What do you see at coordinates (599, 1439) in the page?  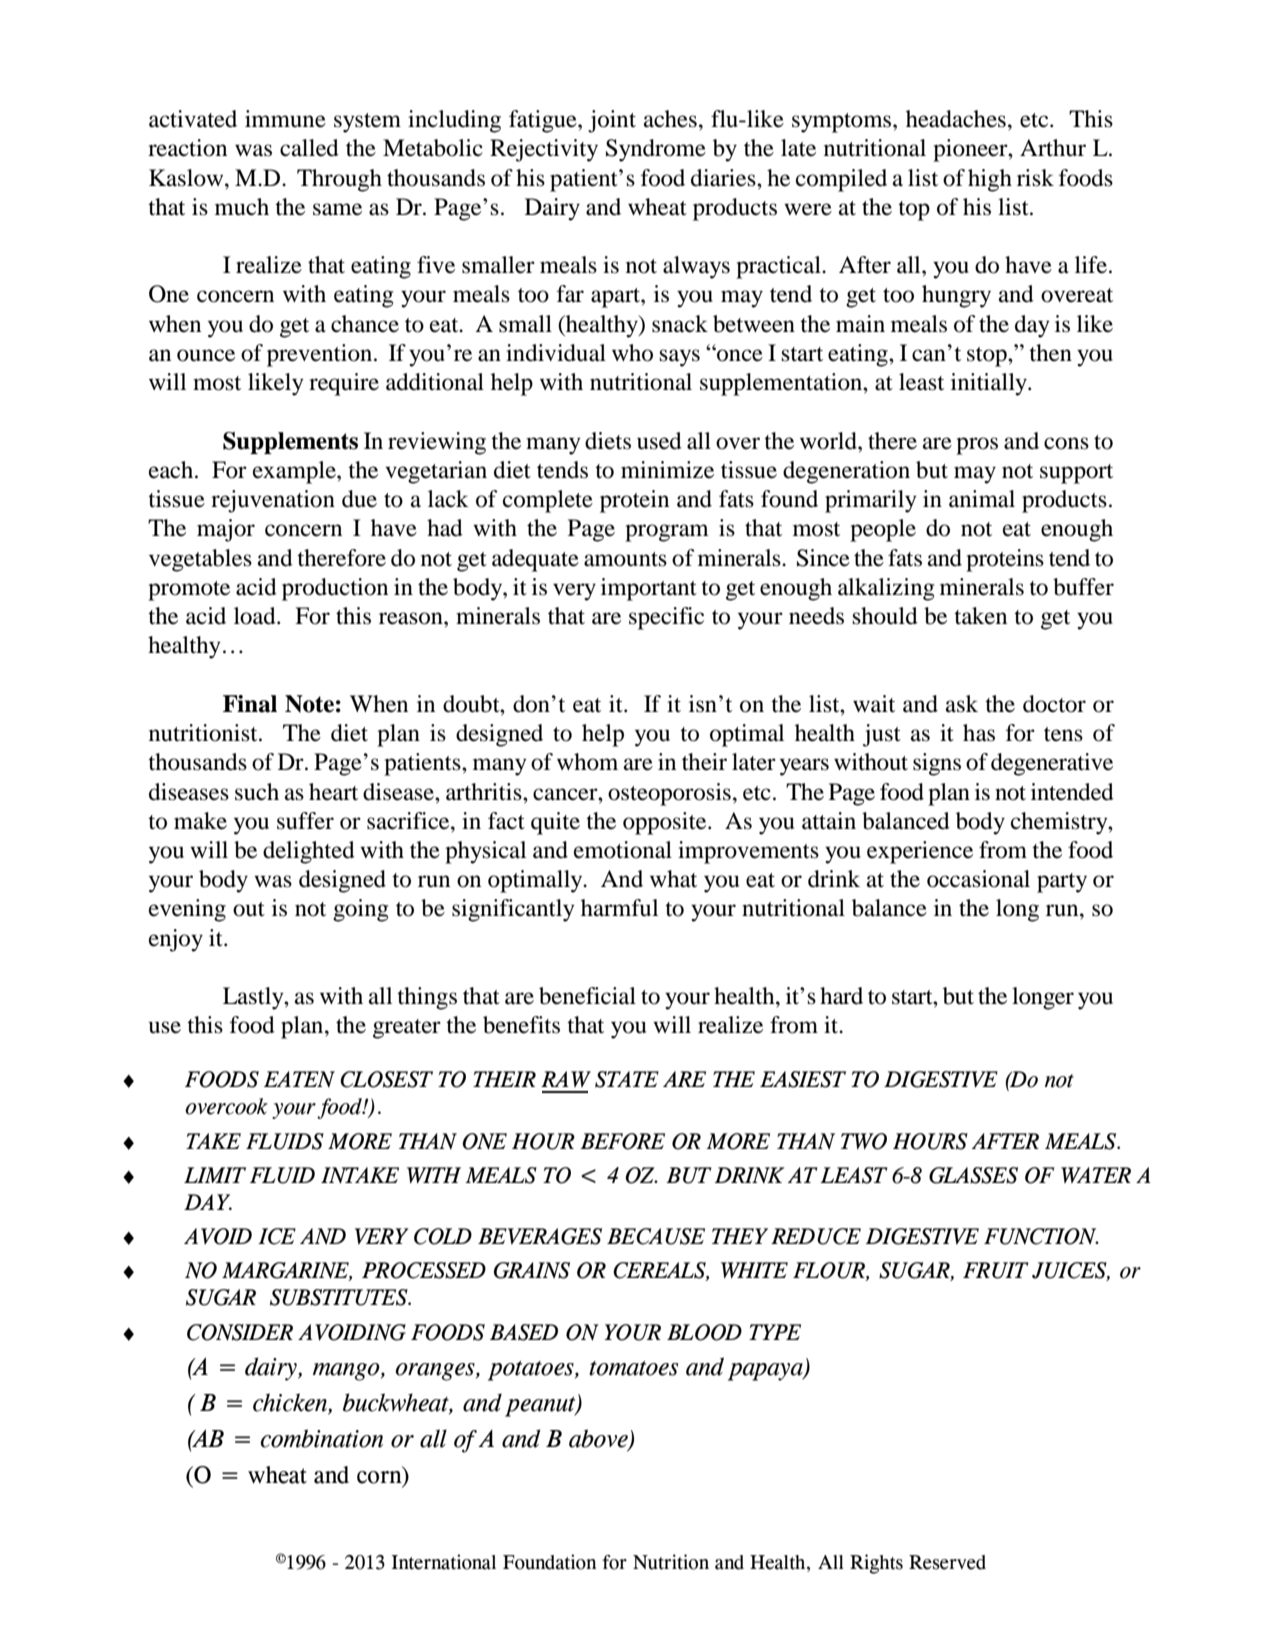 I see `above` at bounding box center [599, 1439].
